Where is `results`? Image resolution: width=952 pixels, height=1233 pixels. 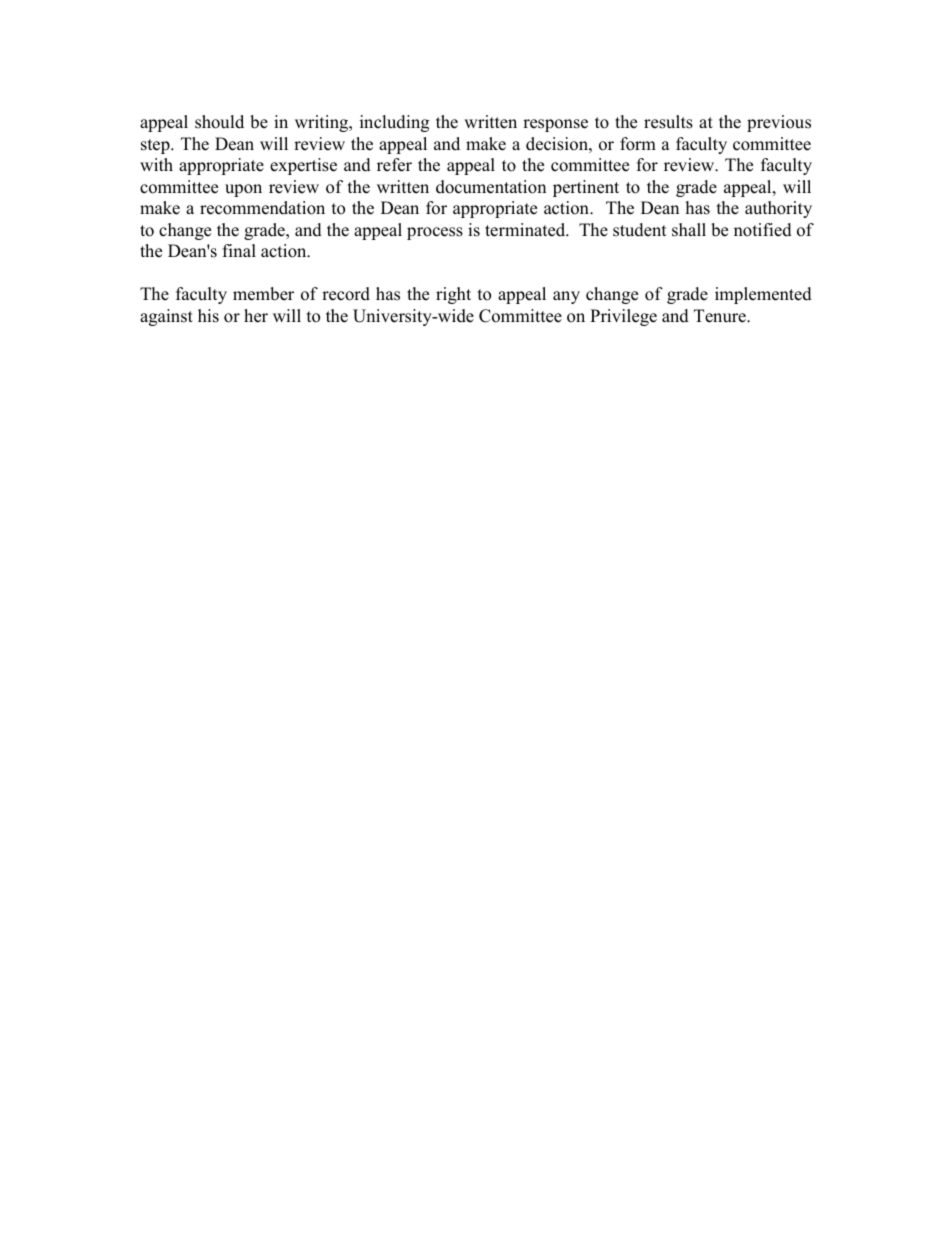 results is located at coordinates (668, 122).
